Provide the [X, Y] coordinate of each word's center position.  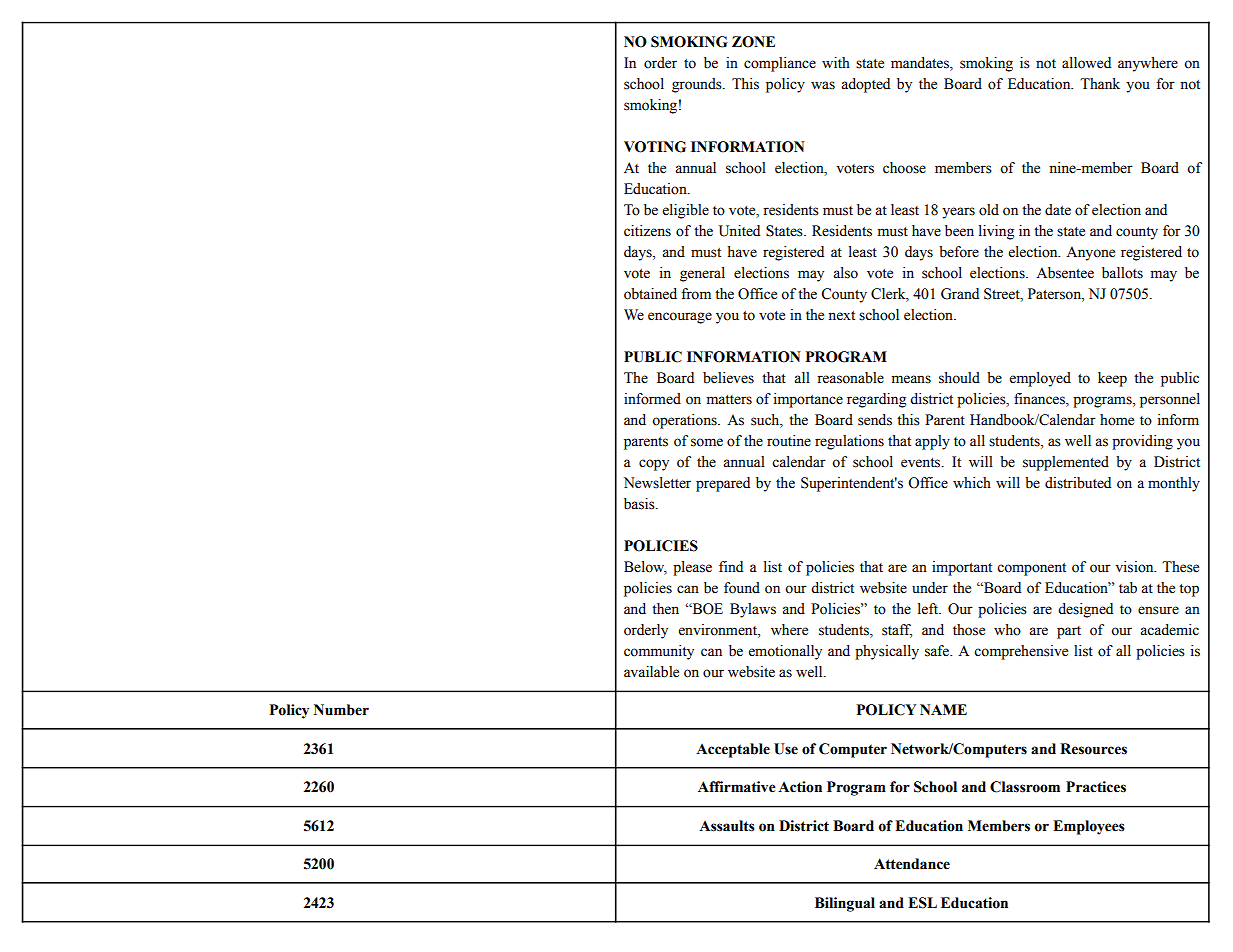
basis [640, 504]
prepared [723, 484]
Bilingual [845, 904]
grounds [698, 85]
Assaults [727, 826]
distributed [1078, 483]
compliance [780, 64]
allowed [1086, 63]
